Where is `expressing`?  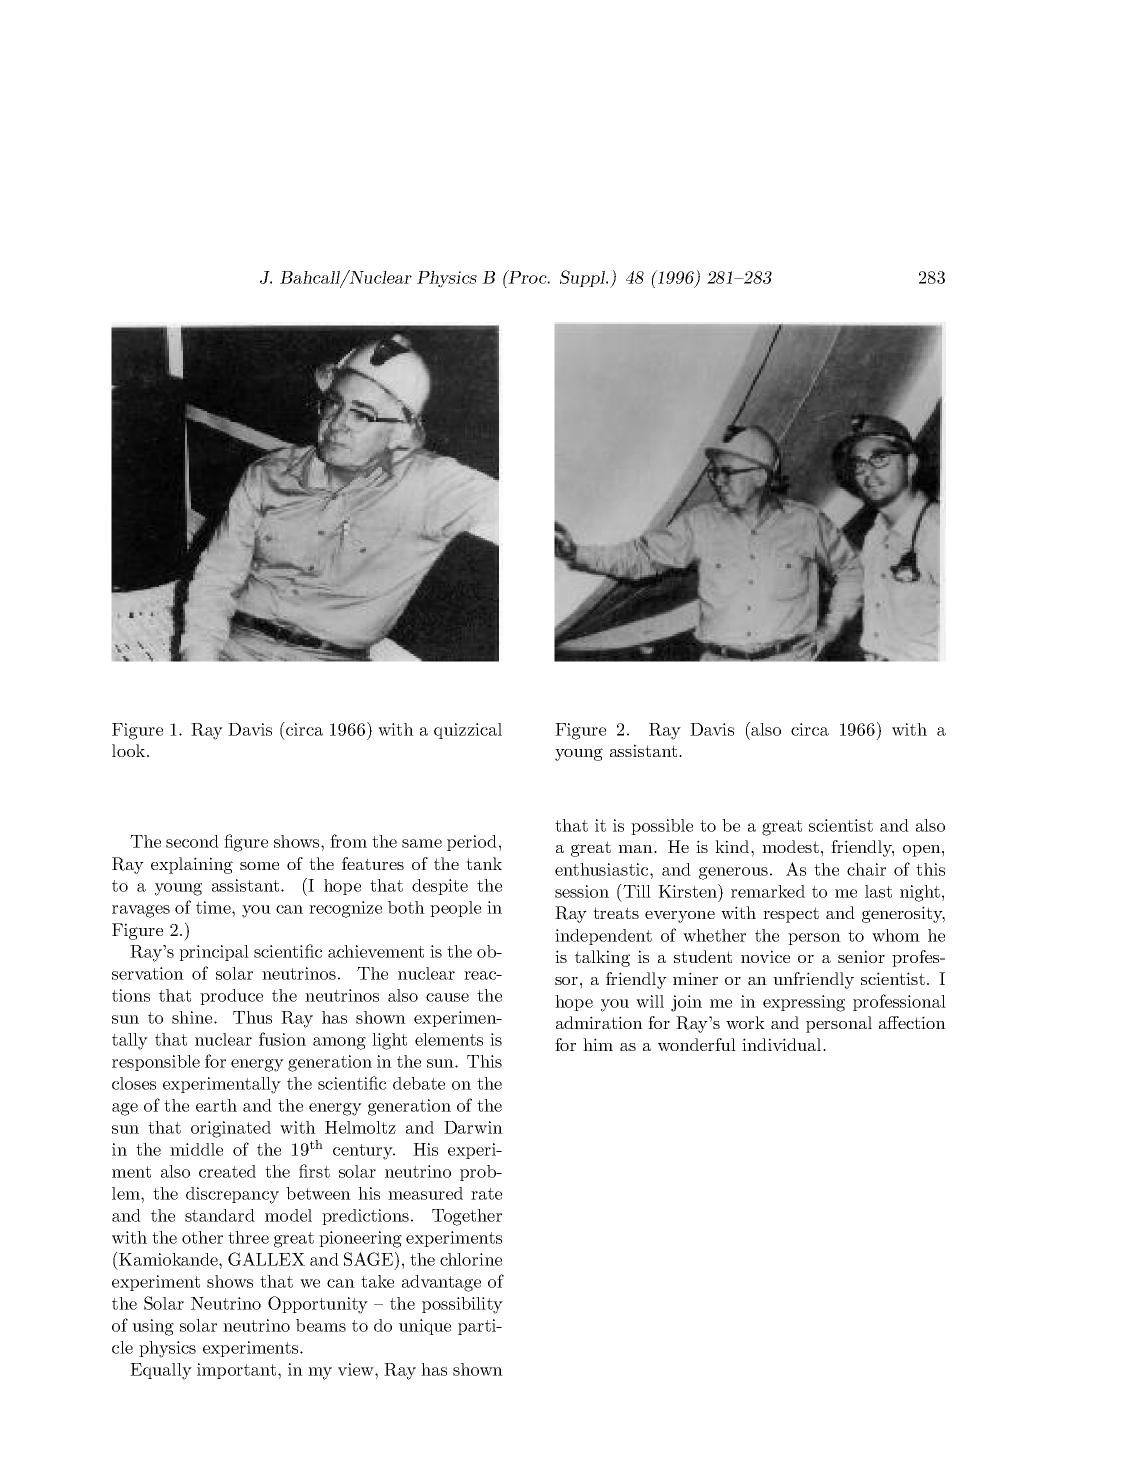 expressing is located at coordinates (804, 1003).
